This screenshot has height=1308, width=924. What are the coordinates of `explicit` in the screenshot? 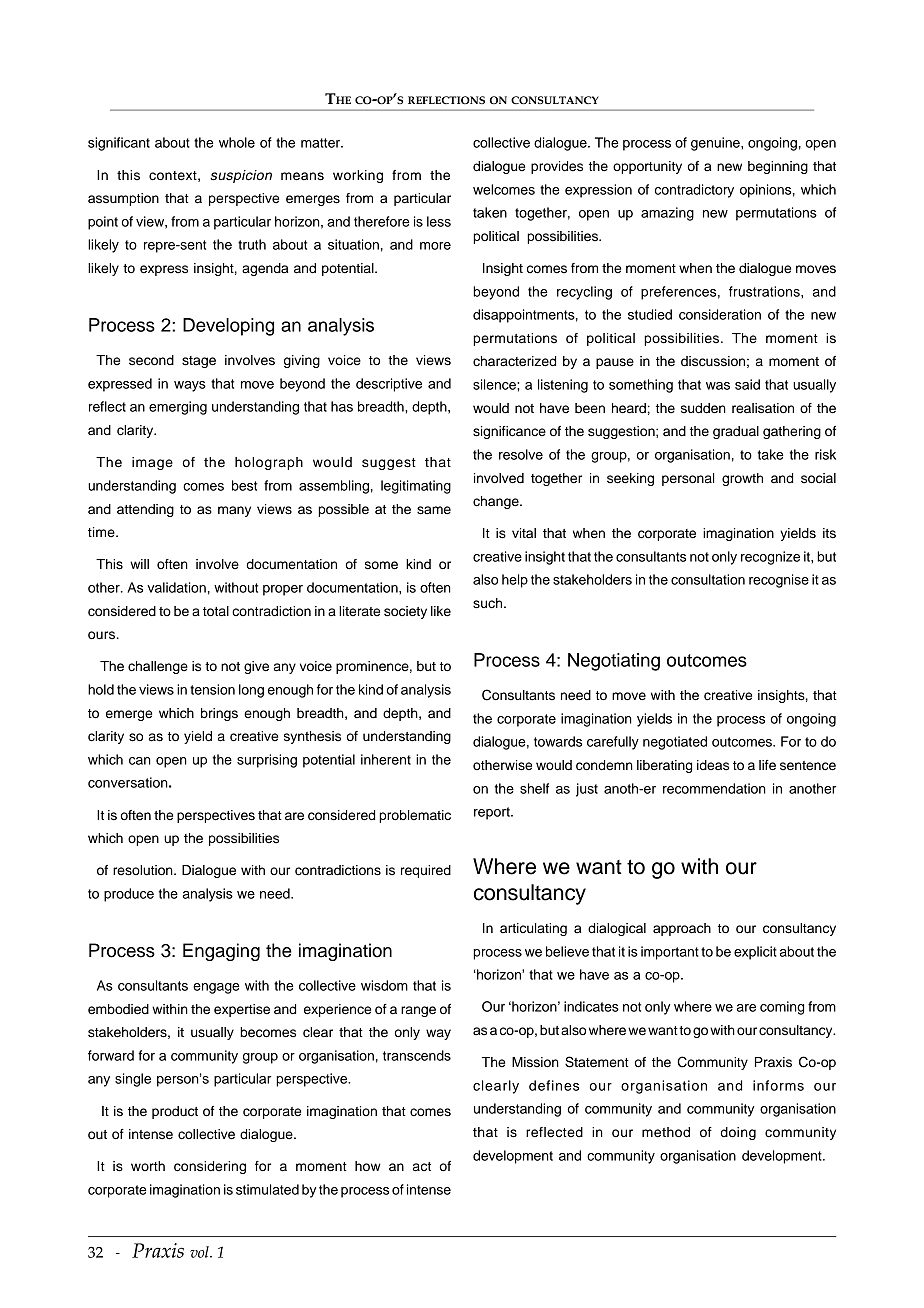 It's located at (755, 953).
